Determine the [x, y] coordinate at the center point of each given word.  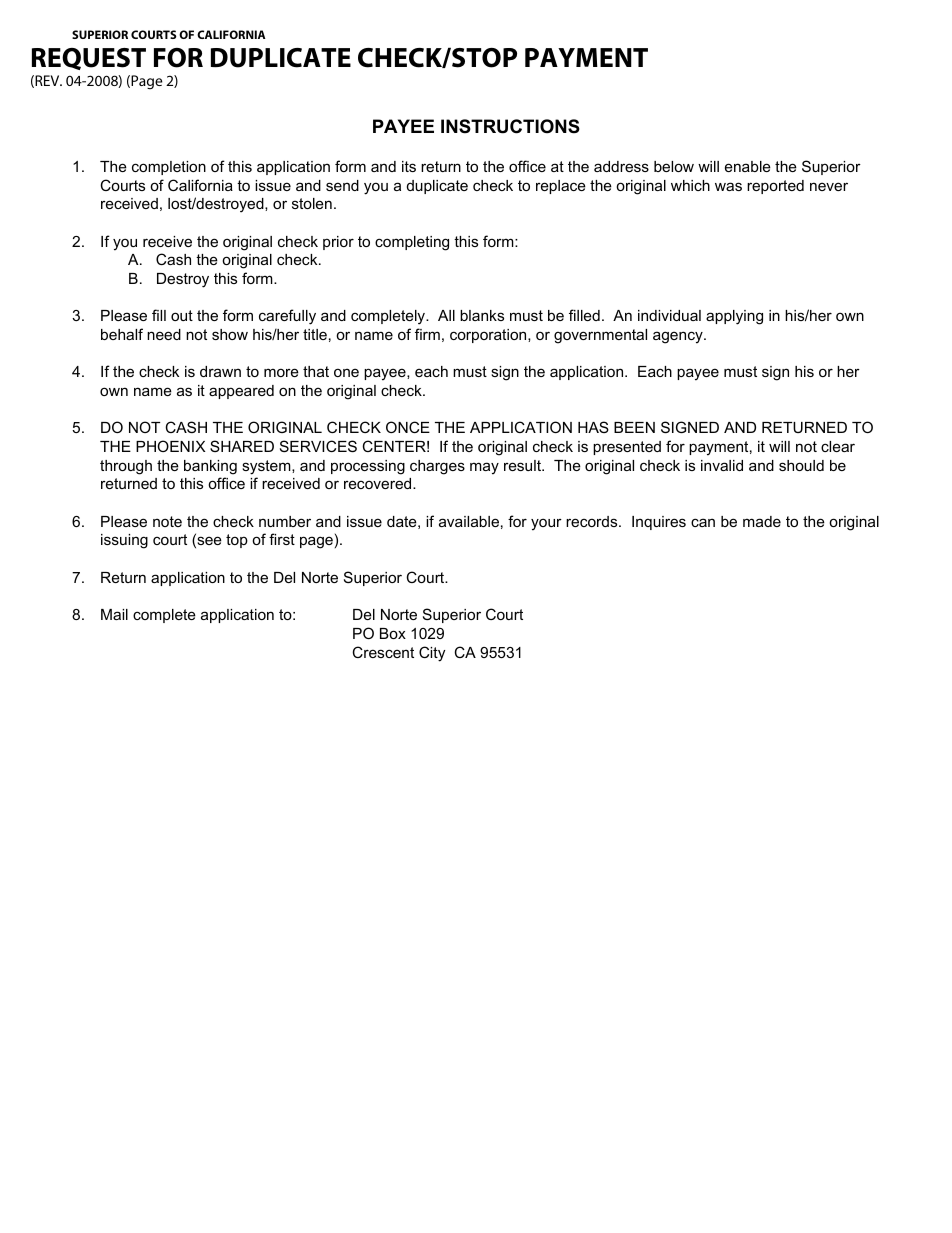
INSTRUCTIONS [510, 126]
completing [412, 243]
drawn [220, 371]
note [167, 521]
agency [679, 337]
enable [748, 166]
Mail [114, 614]
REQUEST [89, 59]
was [728, 186]
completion [169, 168]
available [469, 521]
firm [427, 334]
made [762, 521]
